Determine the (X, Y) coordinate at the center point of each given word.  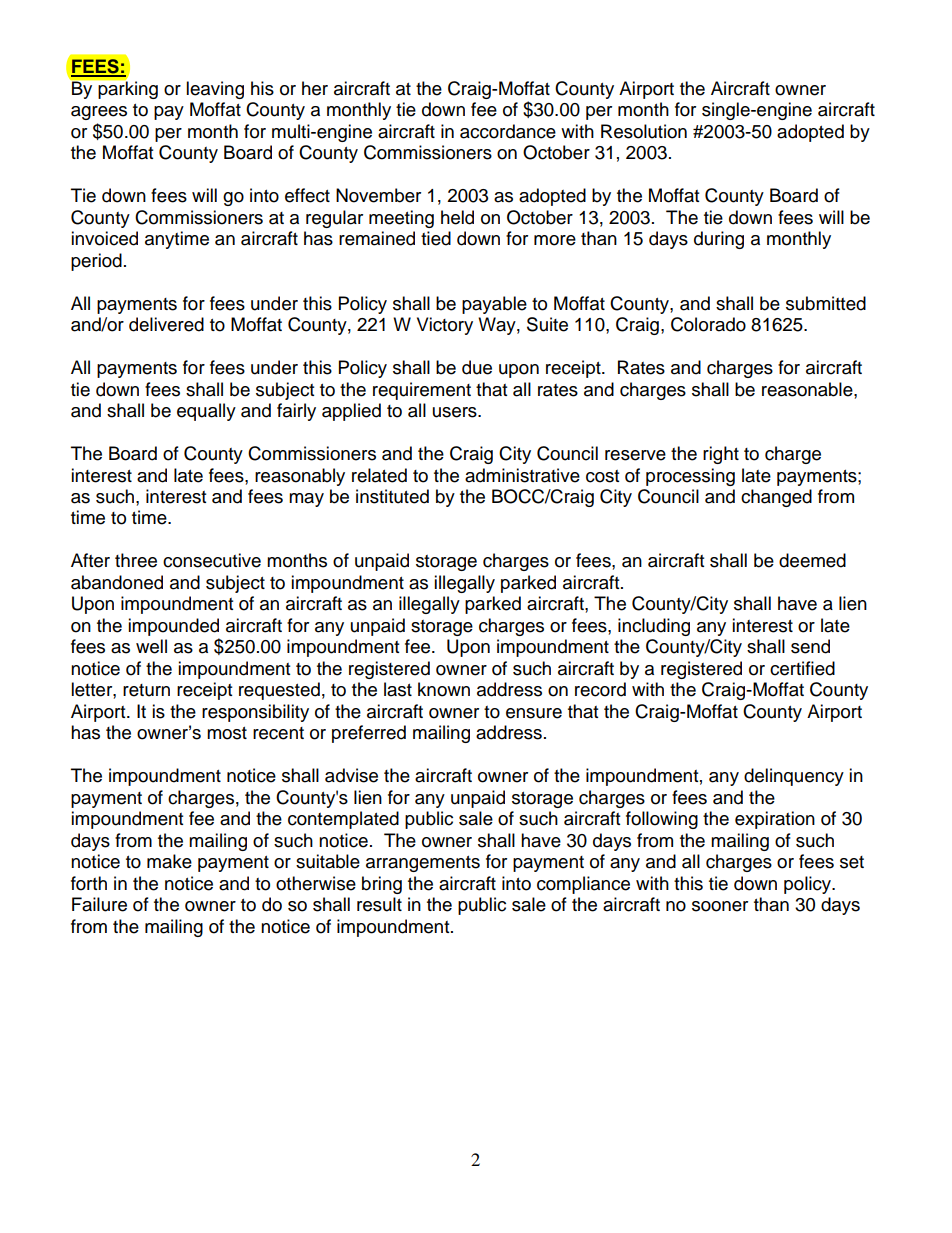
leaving (215, 90)
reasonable (808, 389)
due (477, 367)
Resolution (644, 131)
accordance (508, 131)
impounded (173, 627)
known (444, 689)
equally (206, 412)
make (169, 861)
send (810, 646)
